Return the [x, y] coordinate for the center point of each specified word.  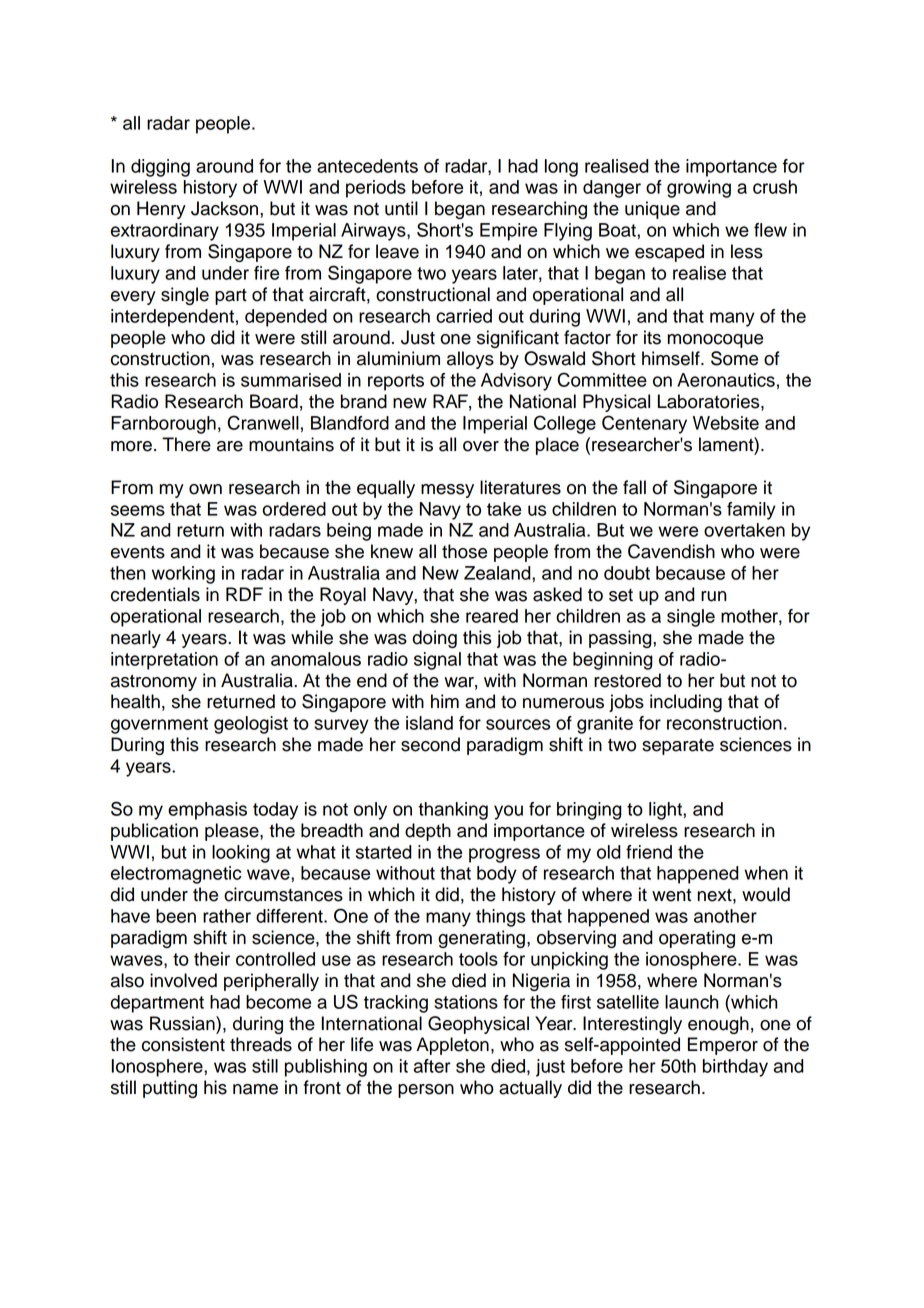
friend [649, 852]
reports [396, 382]
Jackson [226, 208]
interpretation [164, 661]
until [401, 208]
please [233, 832]
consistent [183, 1044]
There [186, 444]
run [714, 596]
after [432, 1066]
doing [434, 639]
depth [428, 832]
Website [726, 423]
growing [699, 189]
